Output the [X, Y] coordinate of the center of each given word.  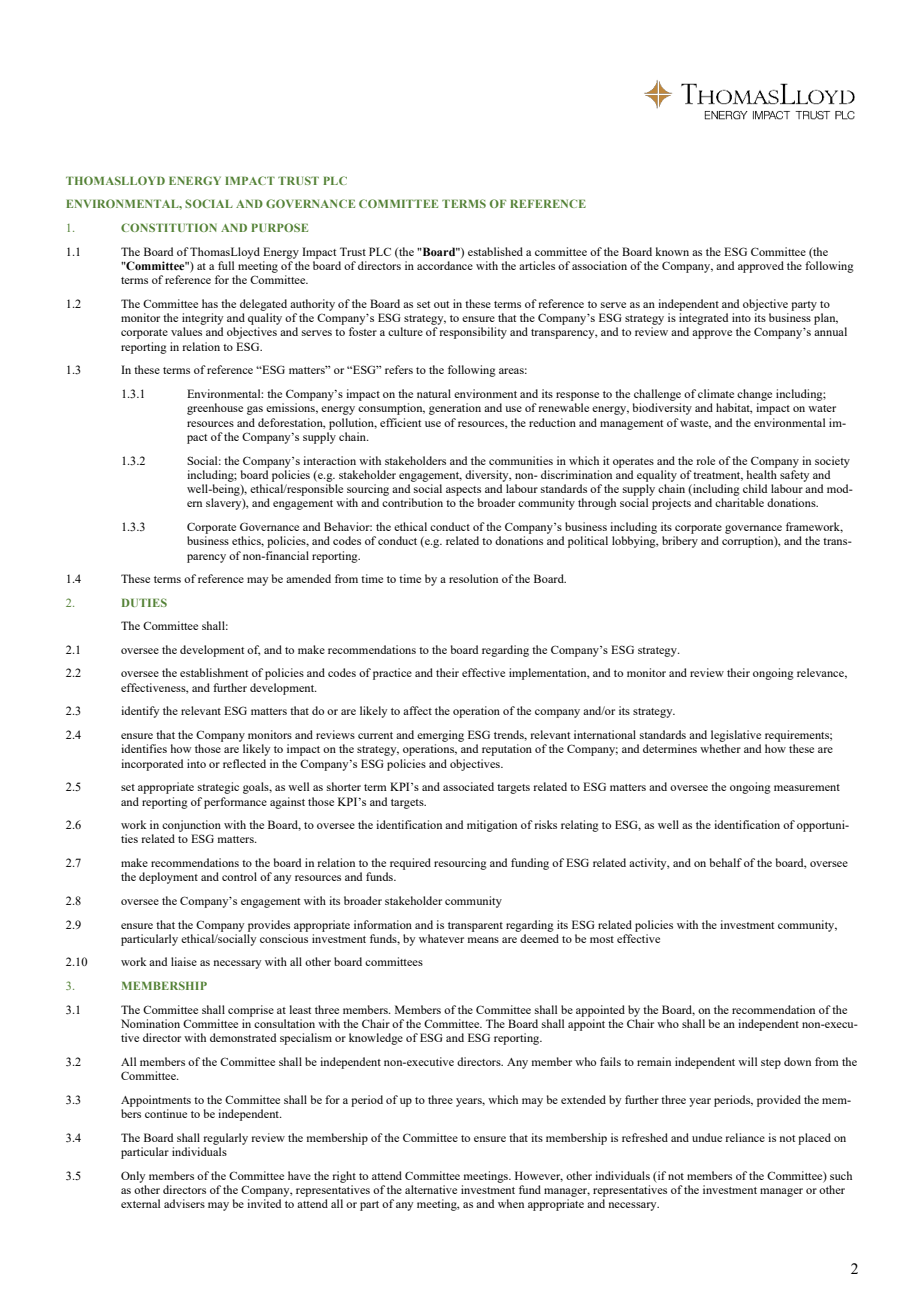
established [495, 251]
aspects [463, 491]
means [483, 940]
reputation [507, 750]
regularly [225, 1139]
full [226, 265]
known [672, 251]
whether [720, 748]
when [511, 1203]
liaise [184, 961]
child [755, 488]
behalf [725, 862]
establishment [214, 672]
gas [255, 410]
